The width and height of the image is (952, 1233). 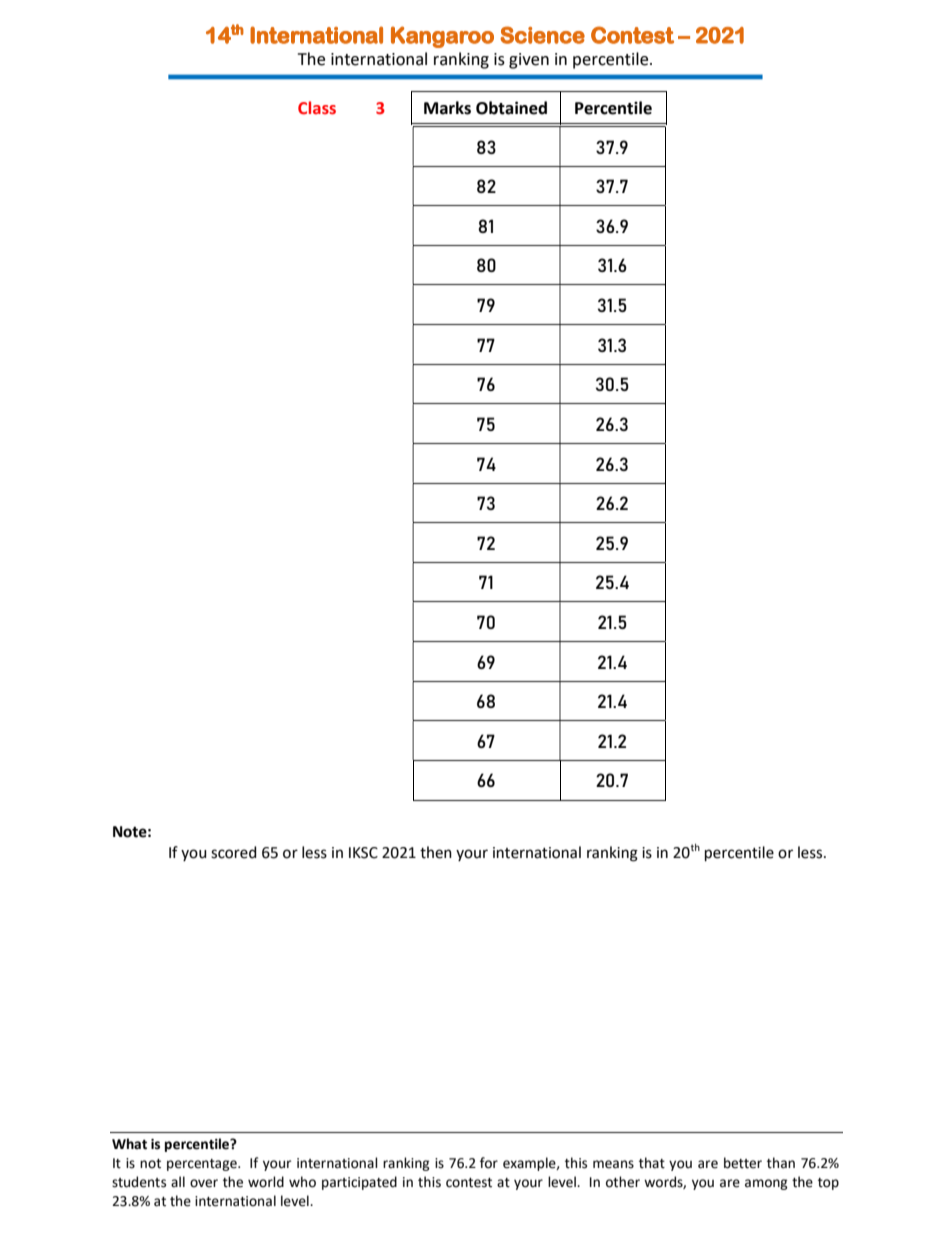 I want to click on better, so click(x=743, y=1163).
